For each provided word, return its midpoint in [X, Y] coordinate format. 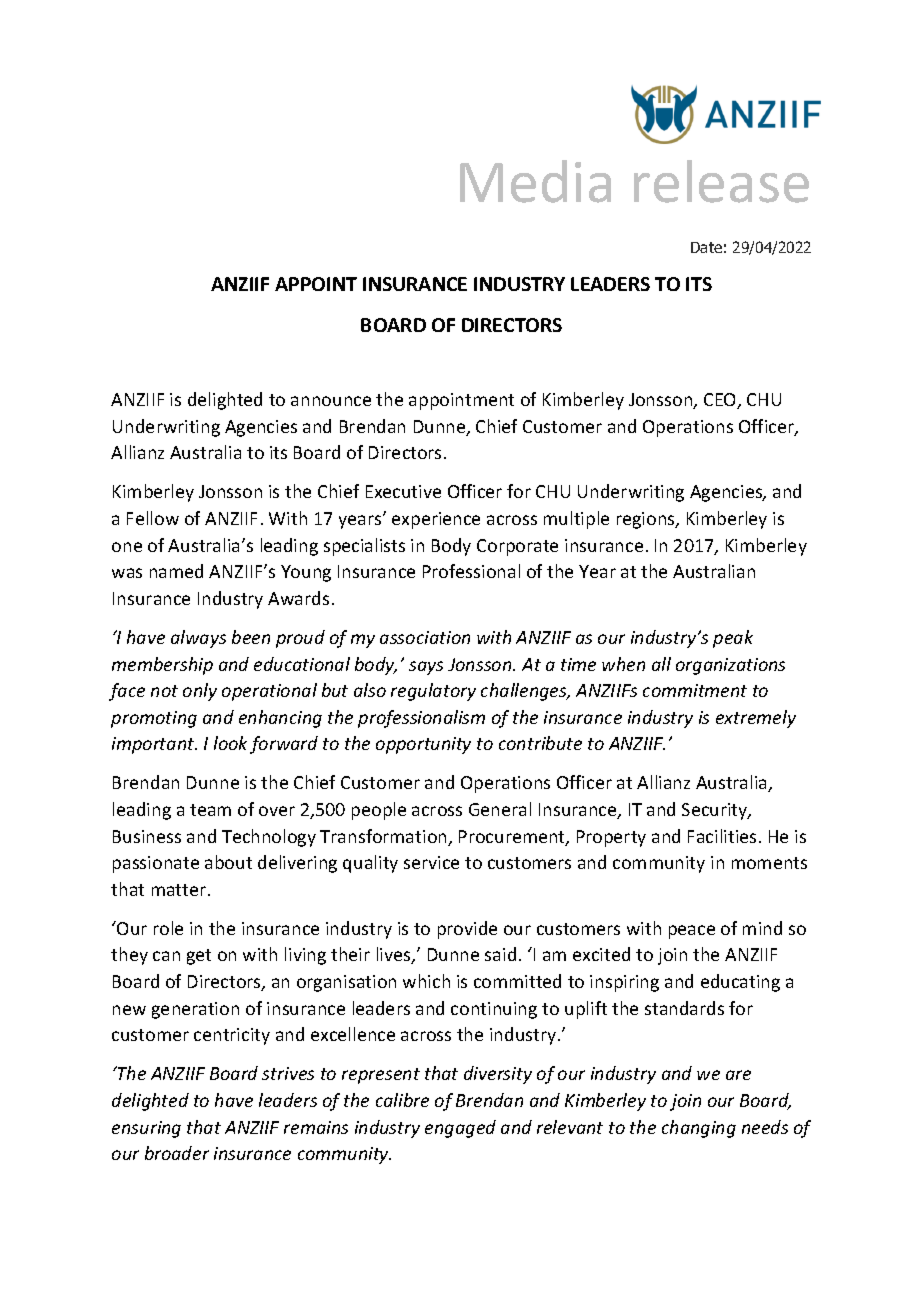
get [199, 957]
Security [716, 811]
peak [733, 639]
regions [647, 520]
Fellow [153, 518]
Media [535, 181]
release [721, 181]
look [230, 743]
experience [436, 520]
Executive [403, 491]
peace [692, 932]
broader [177, 1153]
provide [467, 930]
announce [331, 401]
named [176, 571]
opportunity [423, 745]
